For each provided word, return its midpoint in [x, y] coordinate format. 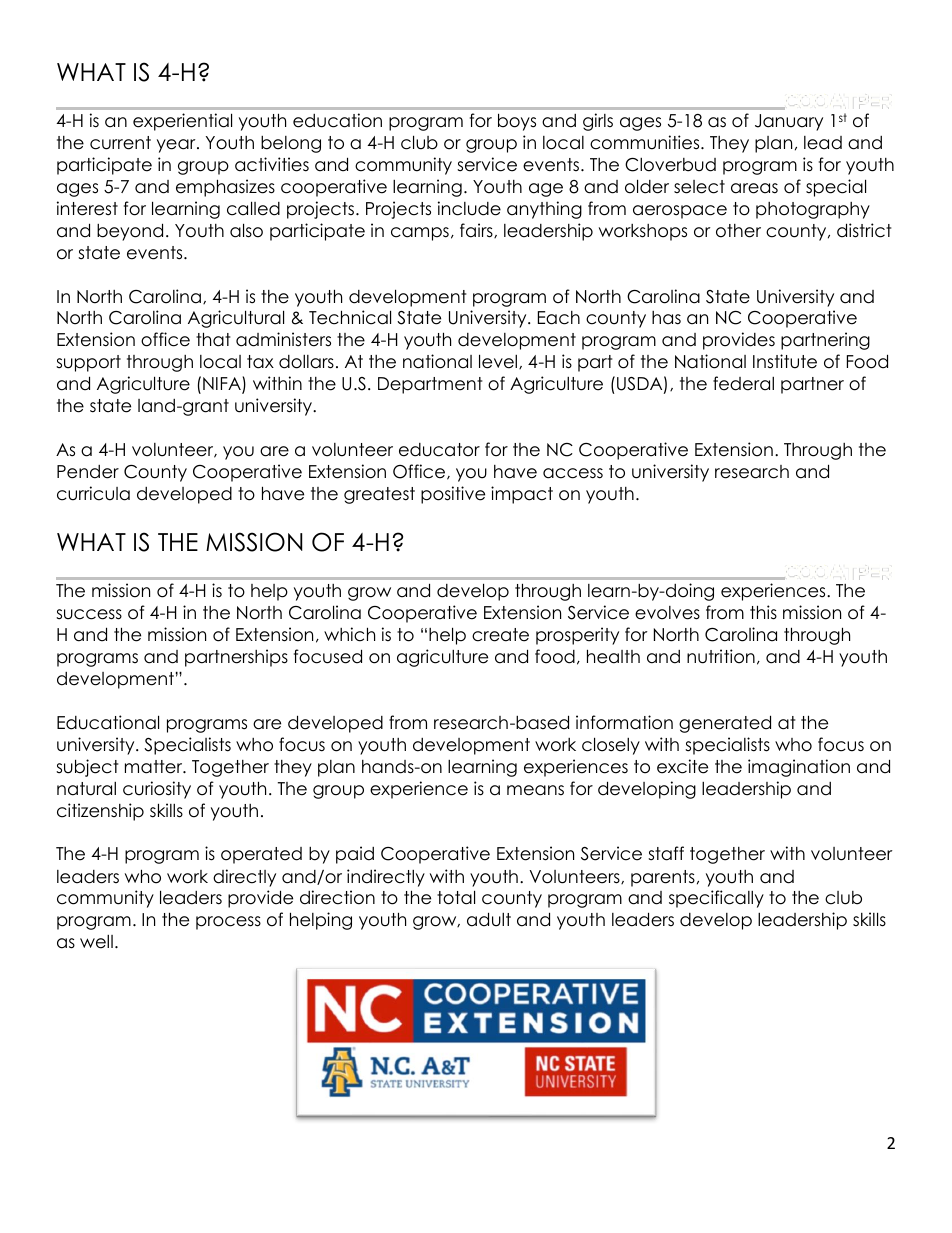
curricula [93, 493]
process [228, 923]
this [763, 612]
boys [517, 122]
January [789, 122]
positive [453, 495]
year [177, 146]
